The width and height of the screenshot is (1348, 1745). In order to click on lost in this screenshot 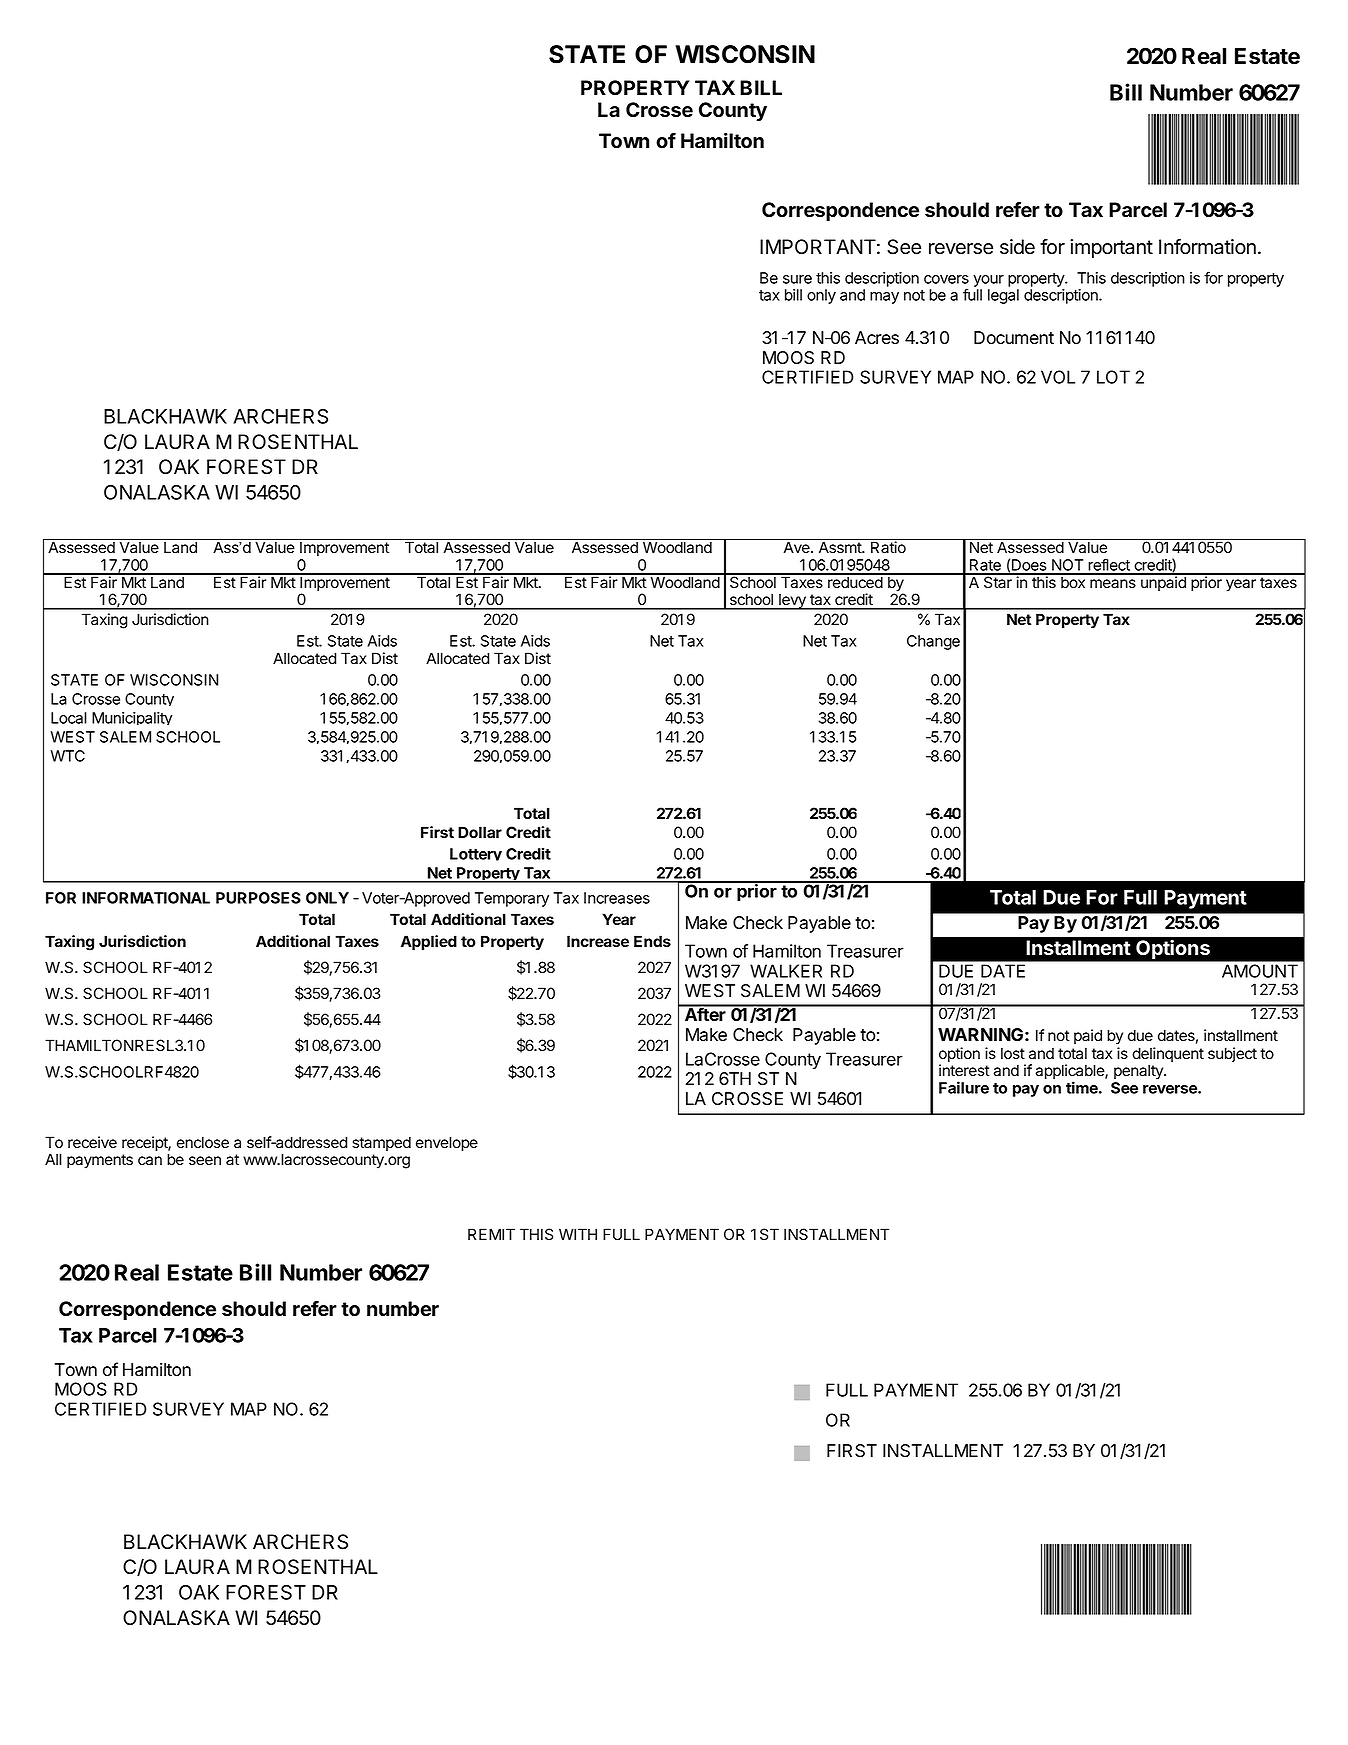, I will do `click(1013, 1053)`.
